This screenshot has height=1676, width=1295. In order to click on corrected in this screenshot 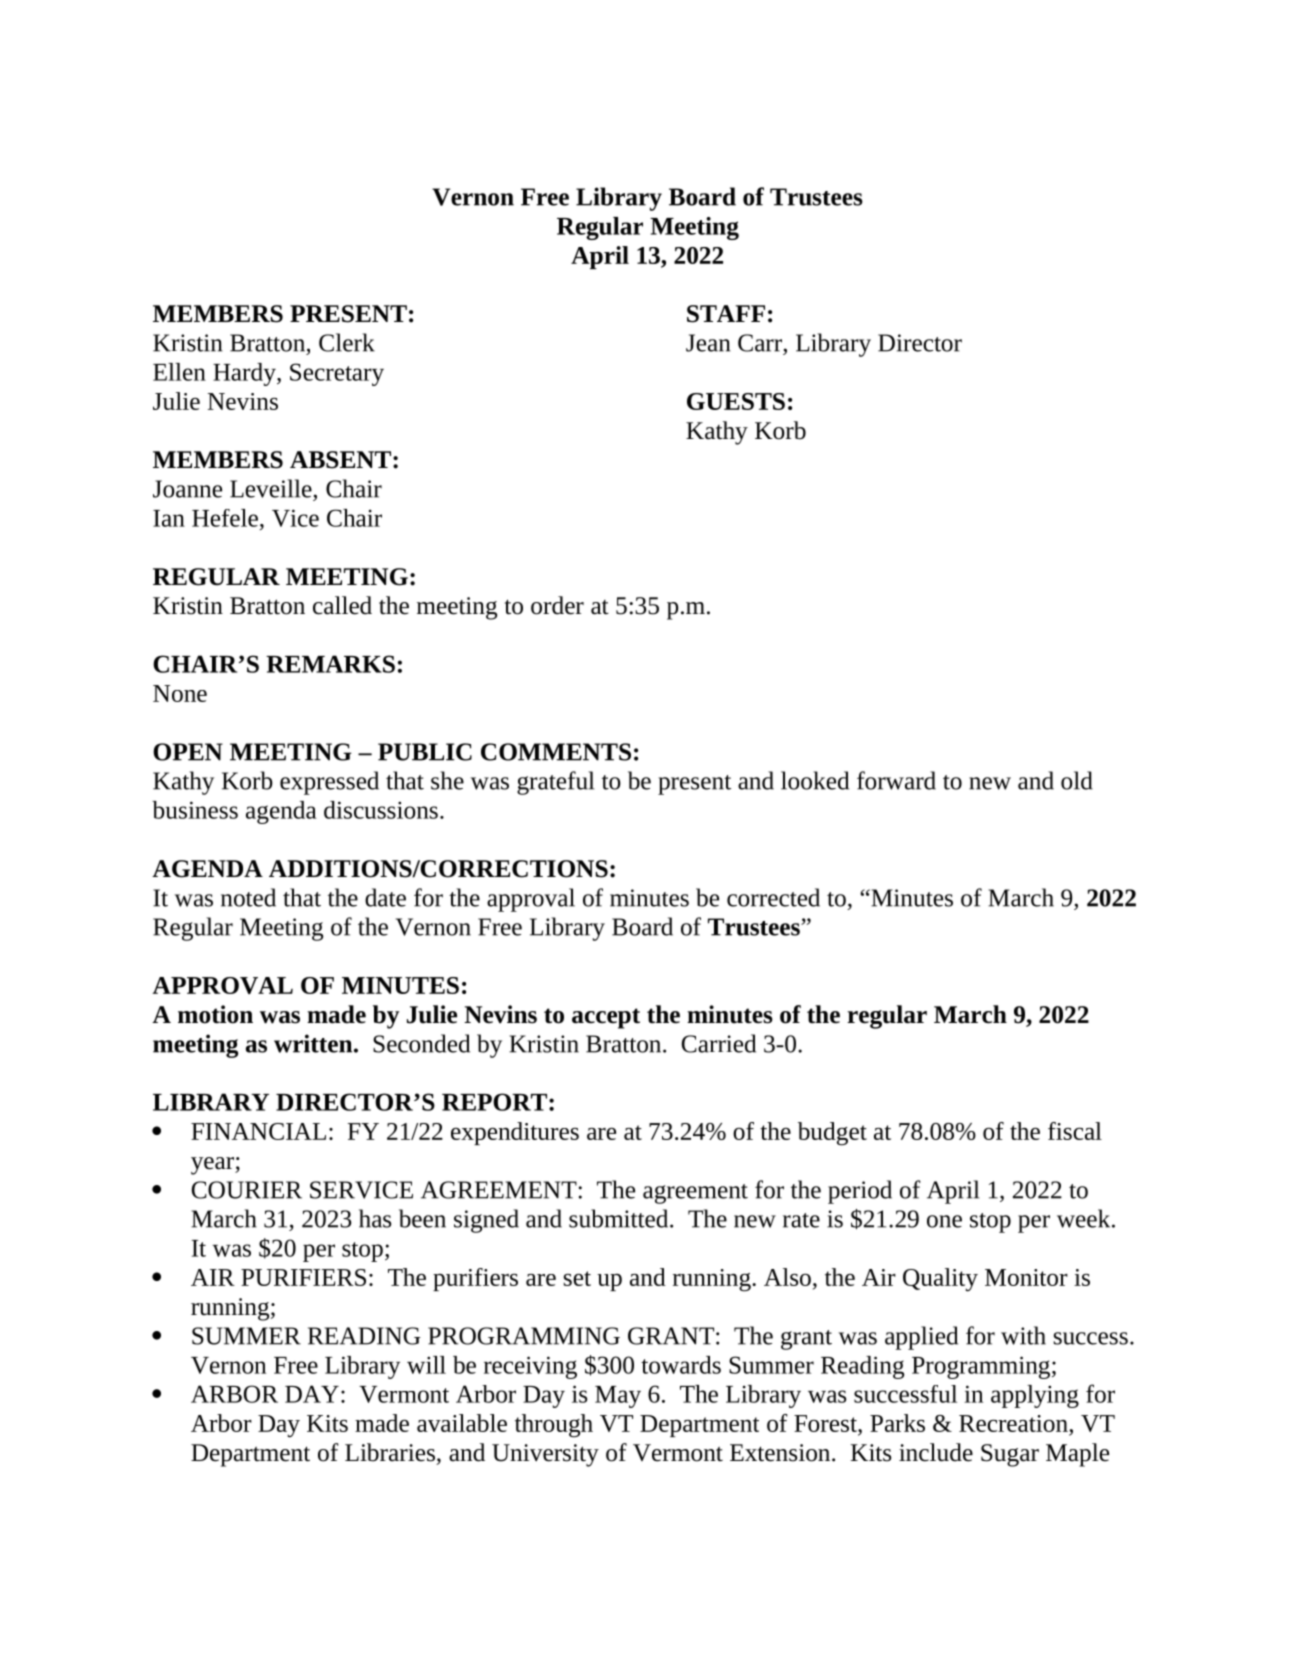, I will do `click(773, 897)`.
